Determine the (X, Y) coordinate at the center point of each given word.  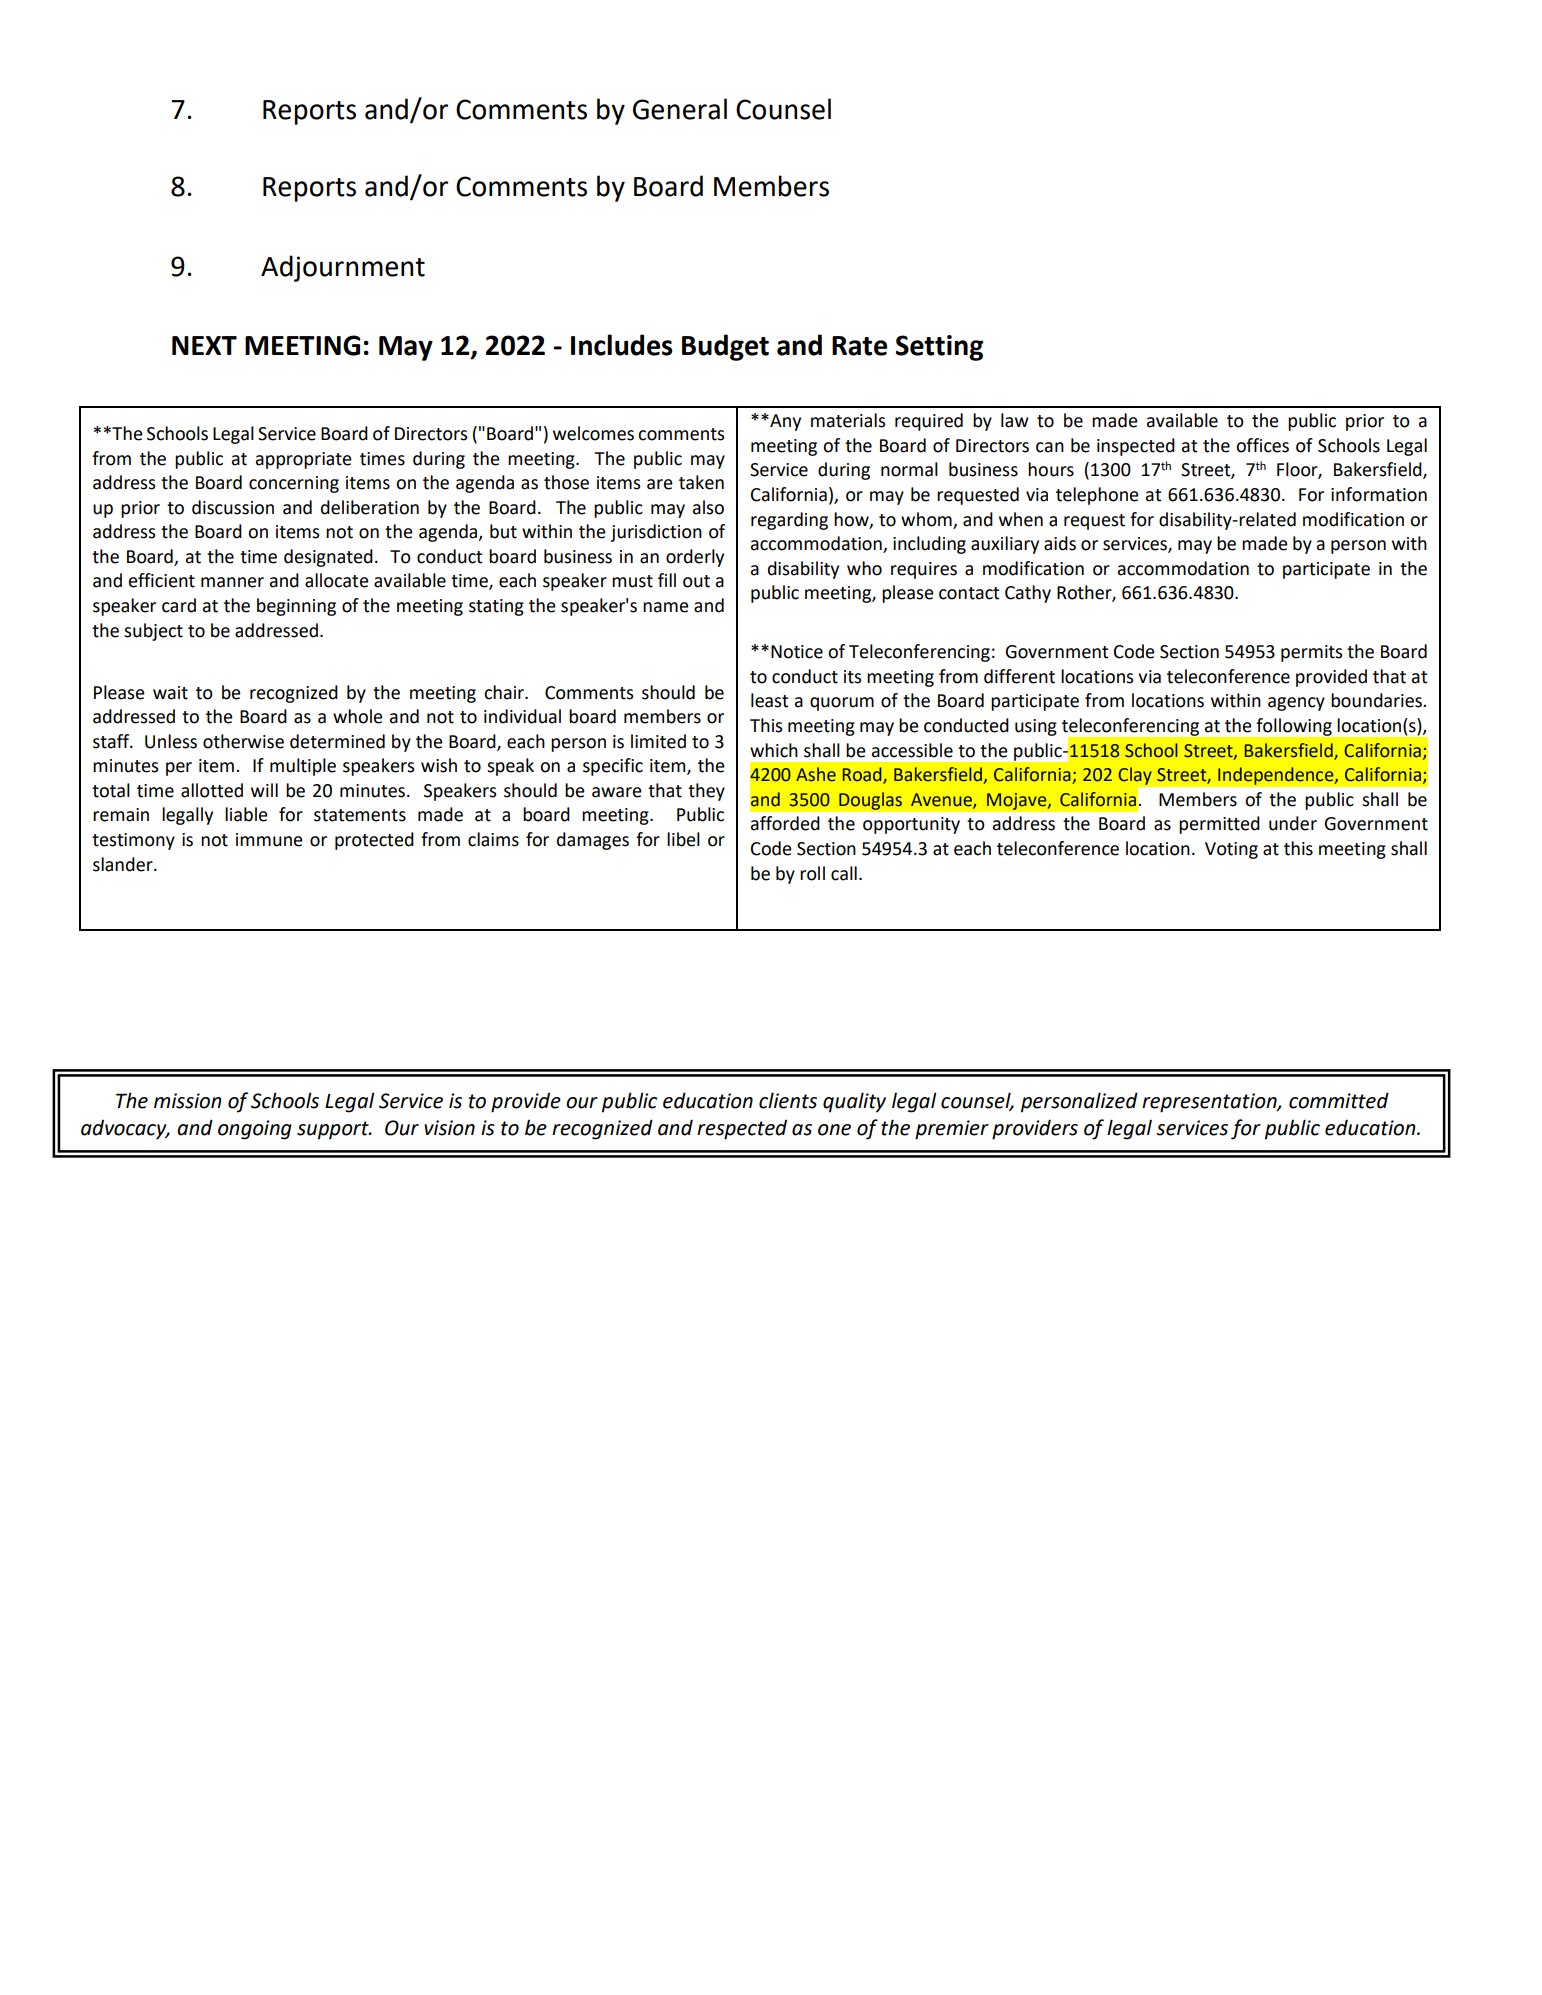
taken (701, 482)
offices (1262, 445)
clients (788, 1100)
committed (1339, 1100)
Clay (1135, 776)
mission (188, 1101)
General (680, 109)
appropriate (304, 460)
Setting (939, 348)
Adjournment (343, 268)
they (706, 792)
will (264, 790)
